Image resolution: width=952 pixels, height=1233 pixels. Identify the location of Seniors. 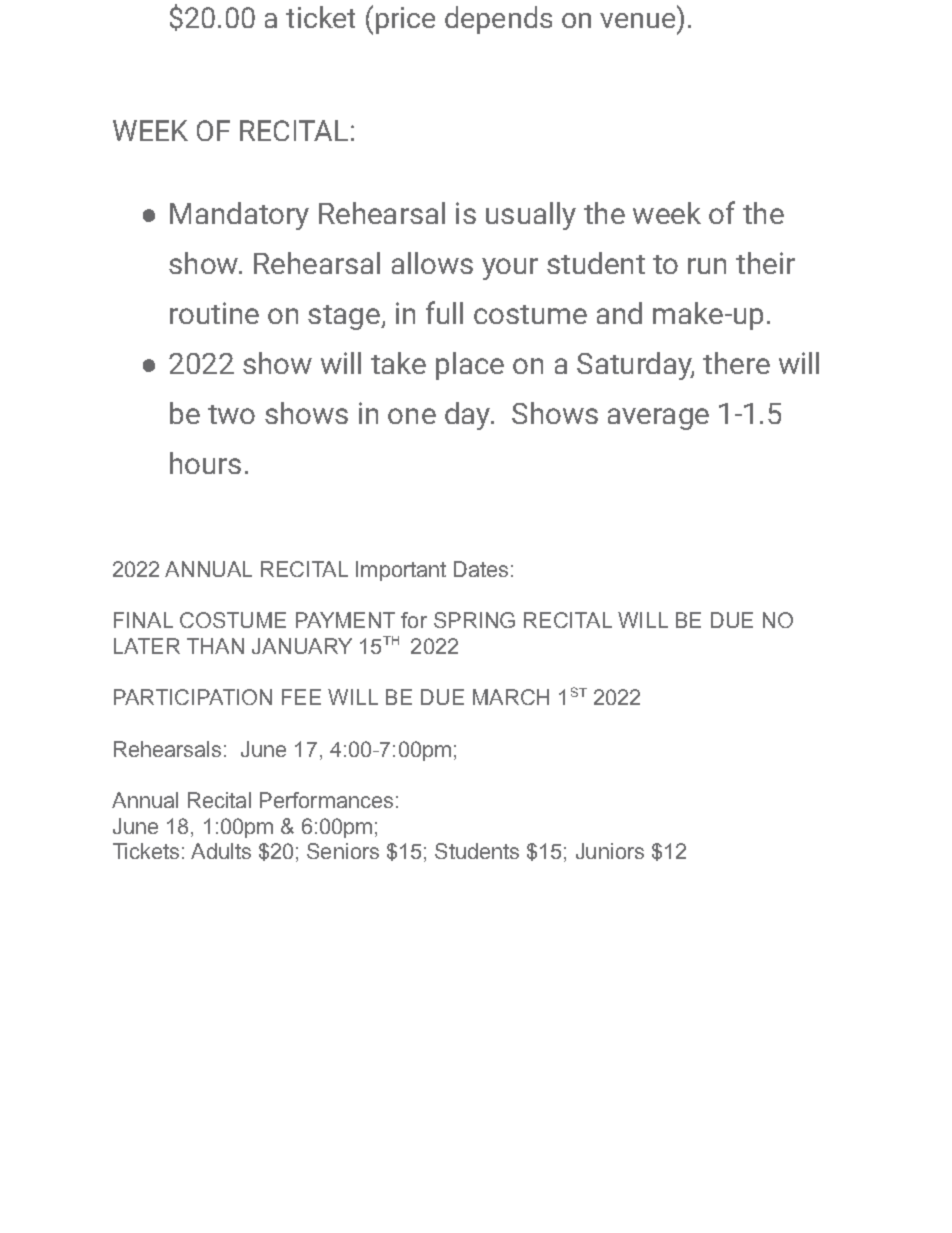
(343, 851).
